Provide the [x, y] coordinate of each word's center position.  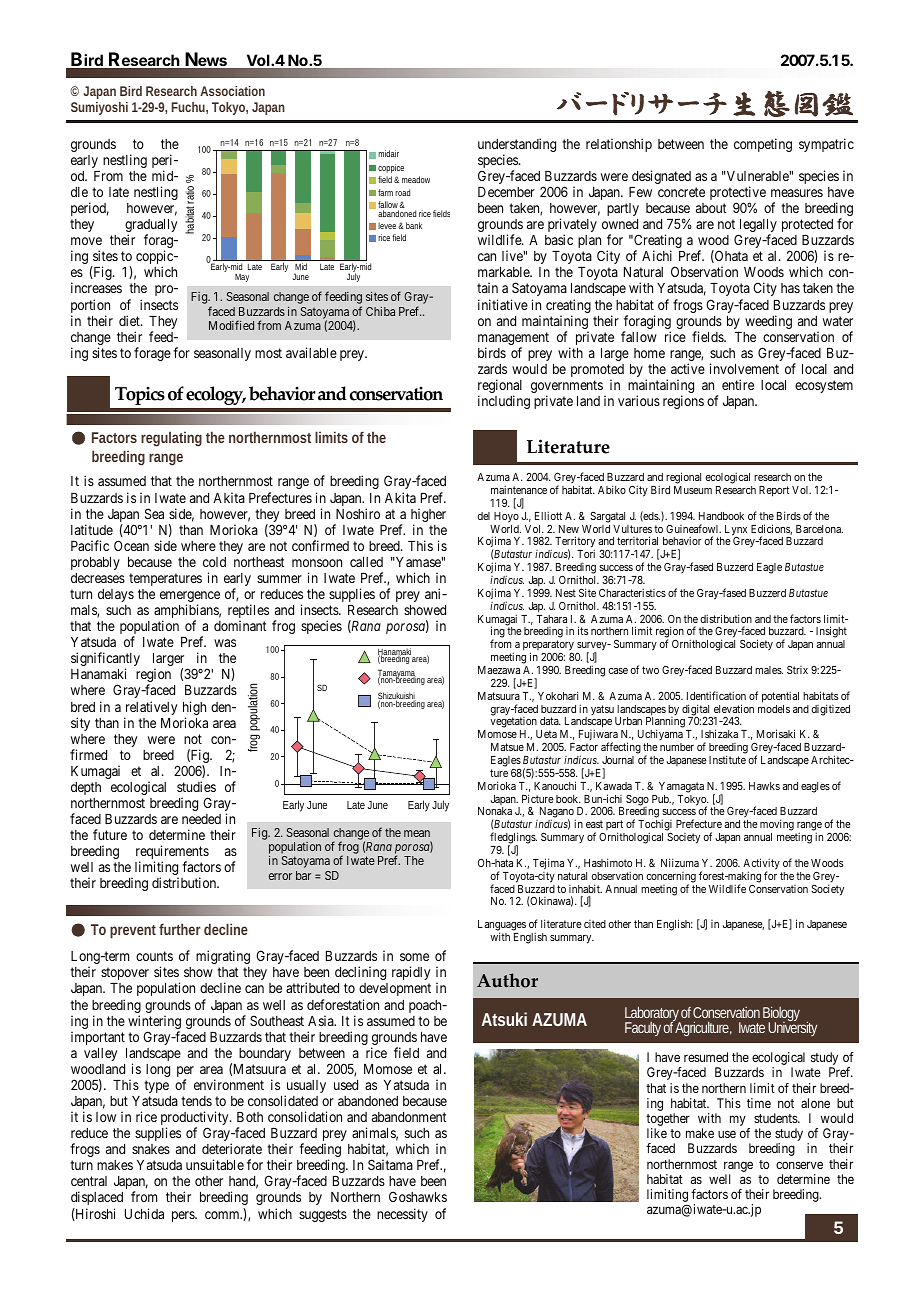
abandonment [409, 1117]
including [504, 402]
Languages [502, 927]
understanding [517, 146]
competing [763, 145]
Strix [797, 669]
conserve [799, 1165]
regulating [171, 439]
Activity [761, 865]
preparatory [548, 647]
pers [184, 1216]
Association [232, 91]
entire [738, 384]
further [180, 929]
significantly [105, 660]
